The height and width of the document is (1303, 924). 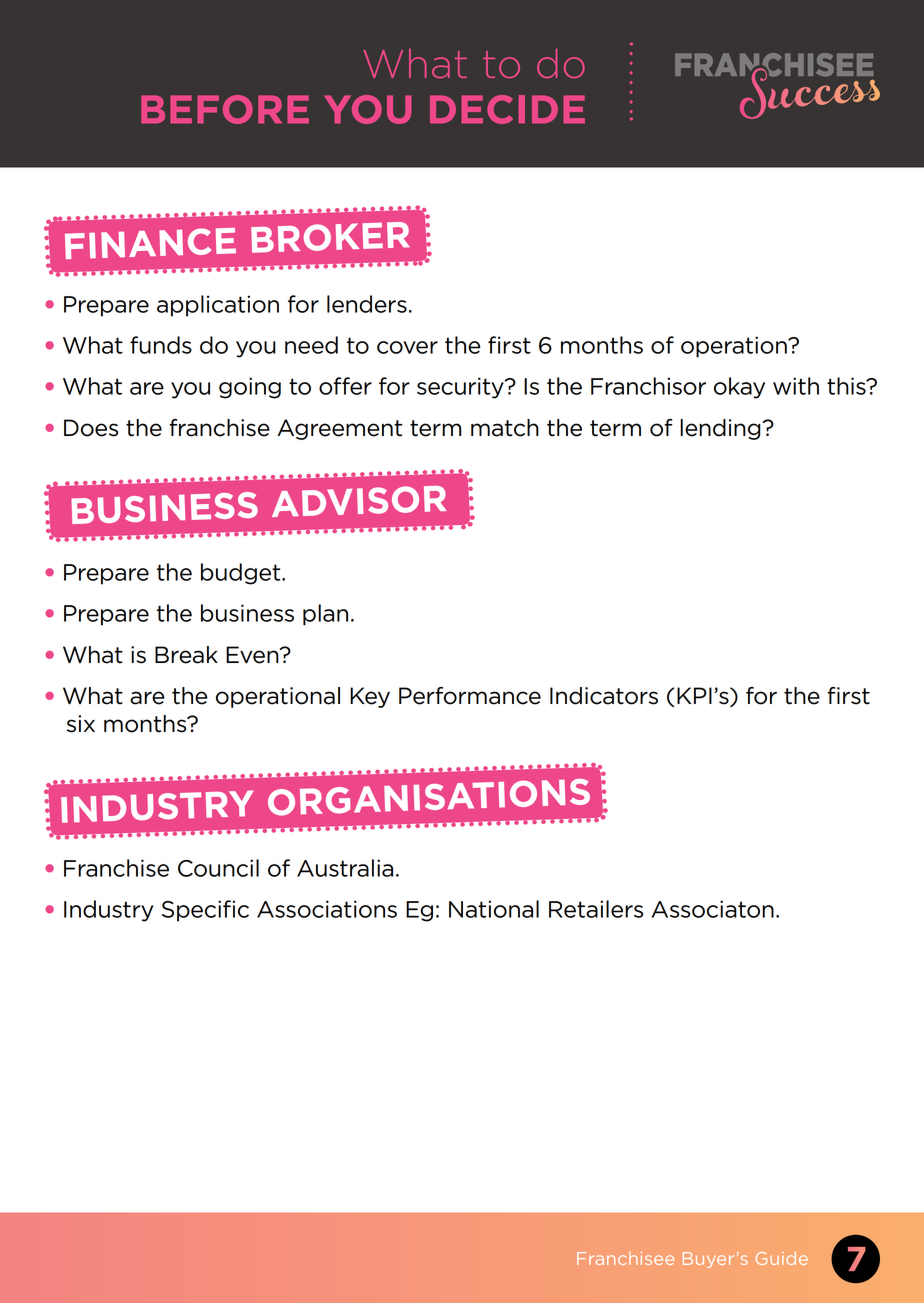 What do you see at coordinates (507, 109) in the document?
I see `decide` at bounding box center [507, 109].
